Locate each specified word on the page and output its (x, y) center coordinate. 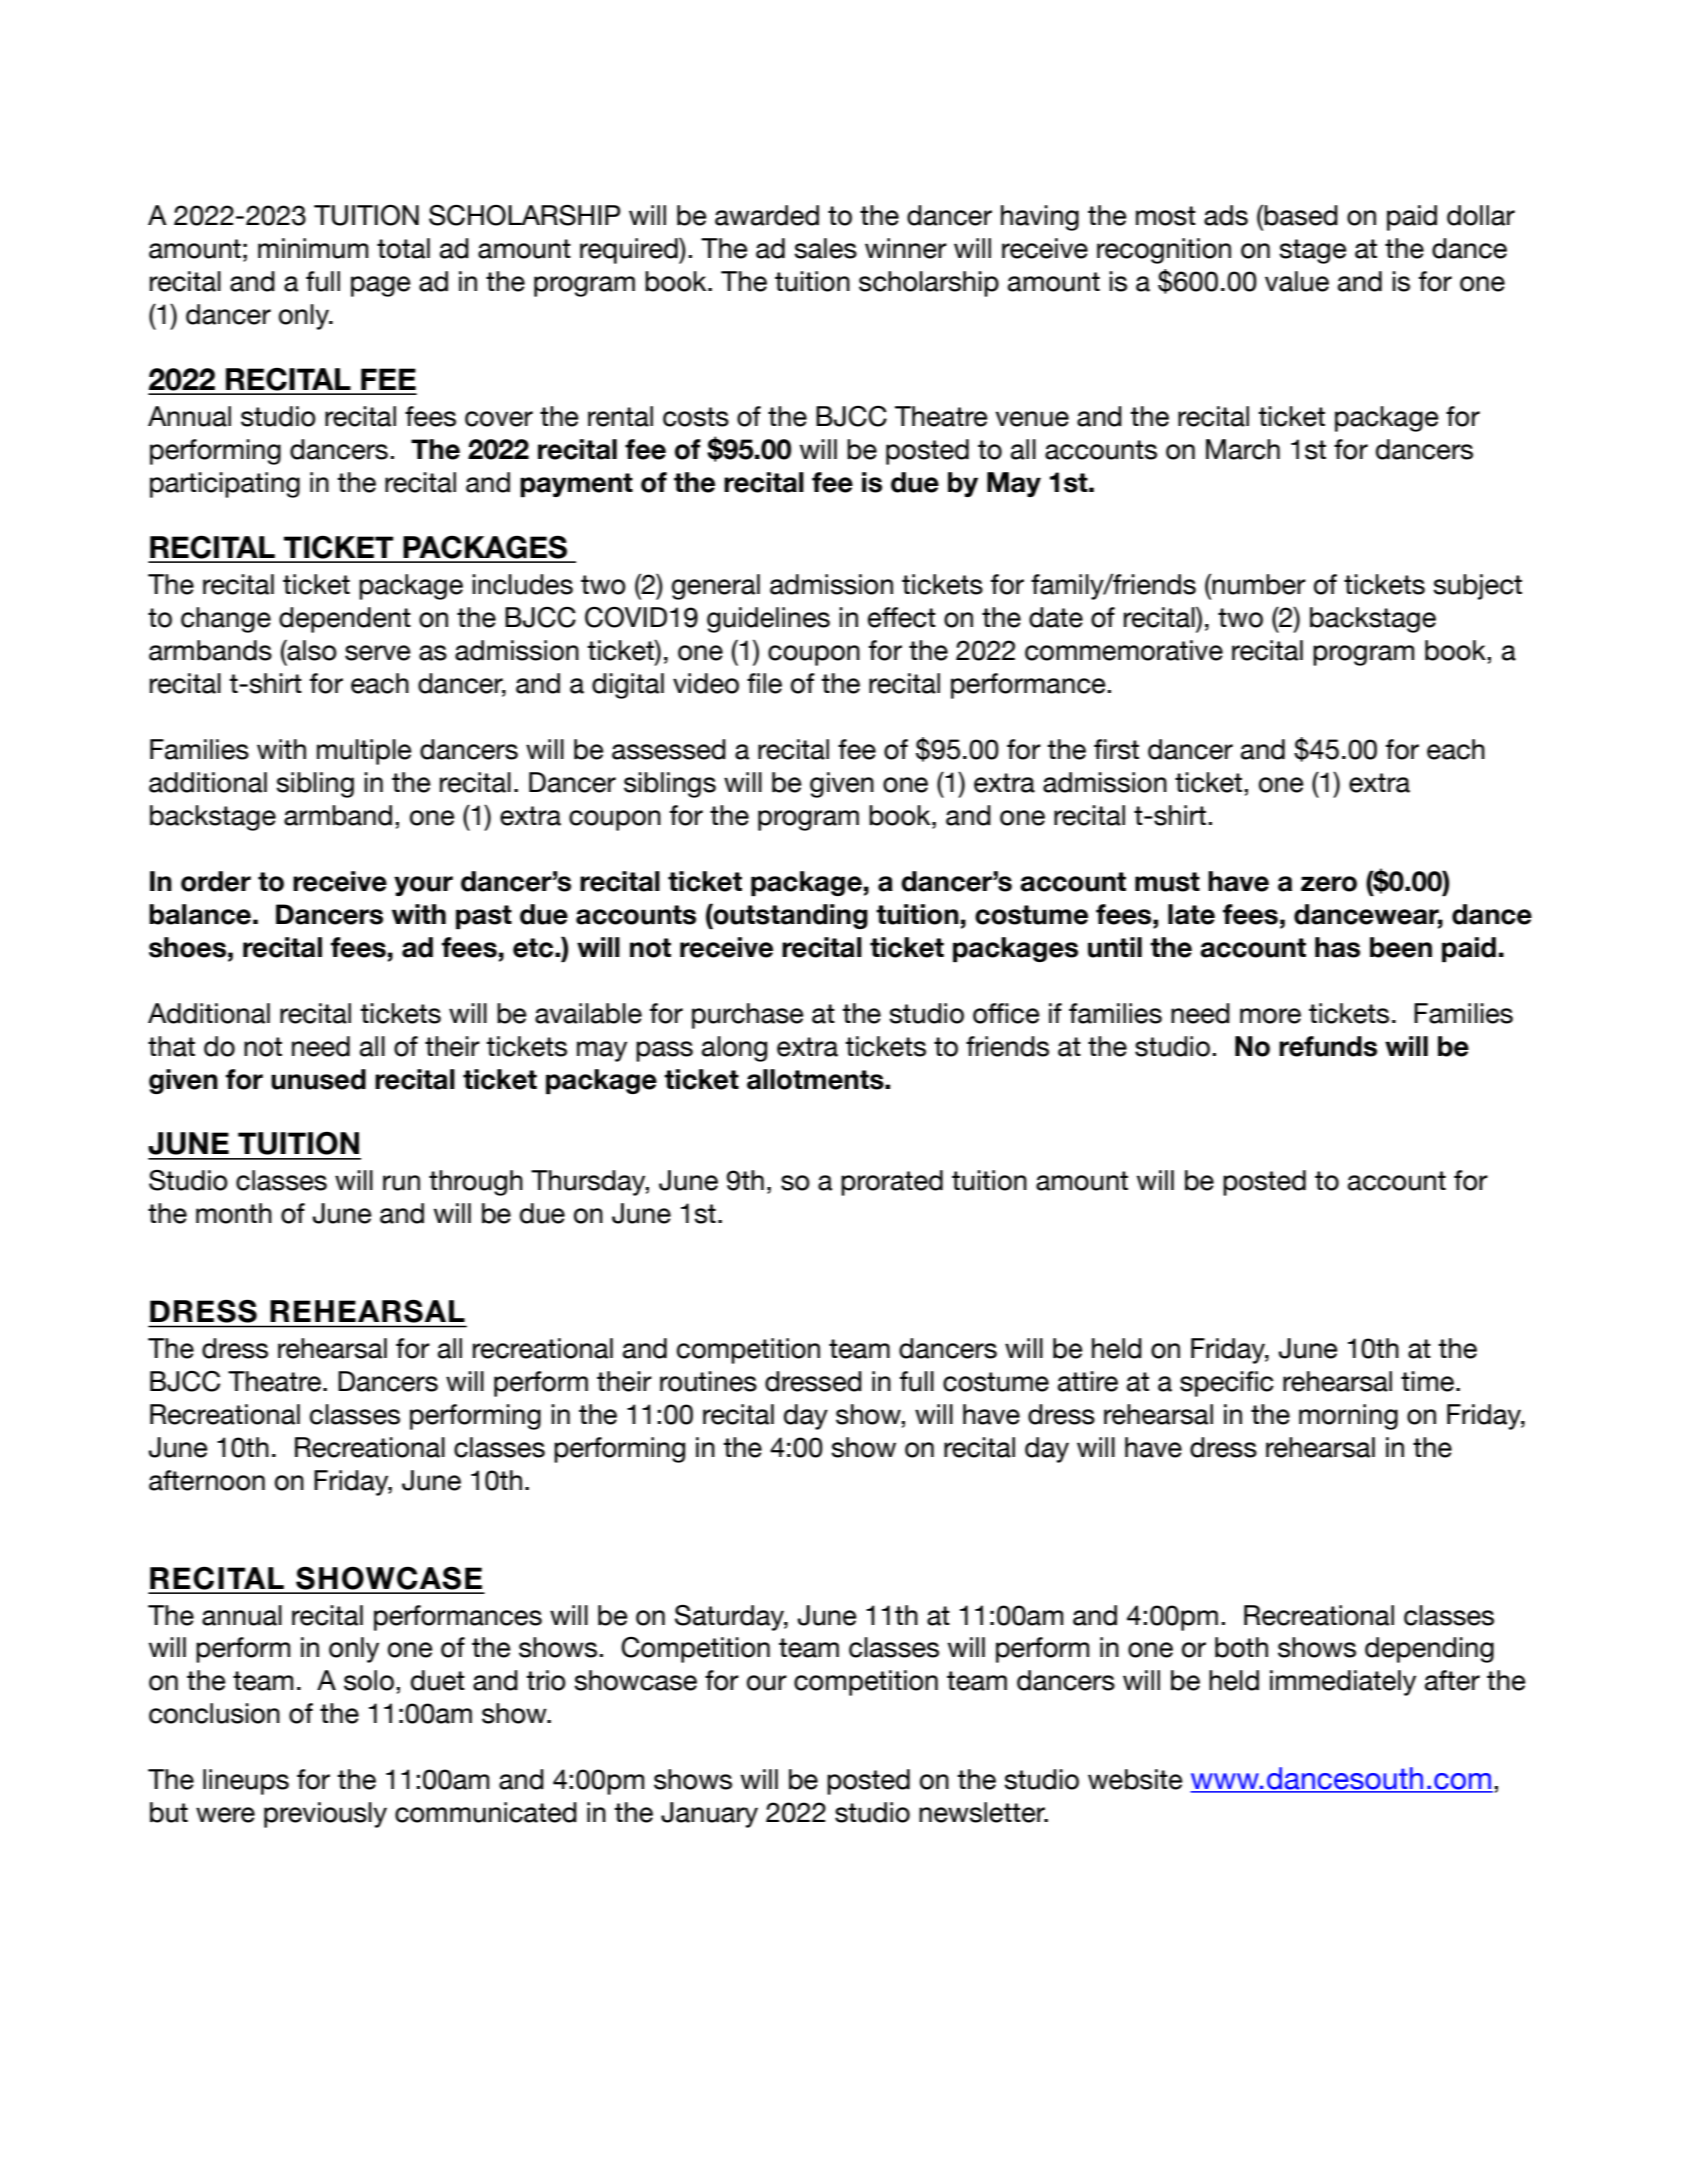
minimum (313, 248)
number (1259, 584)
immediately (1343, 1683)
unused (318, 1079)
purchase (748, 1016)
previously (325, 1815)
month (234, 1213)
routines (708, 1381)
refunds (1328, 1046)
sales (826, 248)
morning (1348, 1417)
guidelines (768, 620)
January (709, 1815)
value (1297, 281)
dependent (345, 620)
